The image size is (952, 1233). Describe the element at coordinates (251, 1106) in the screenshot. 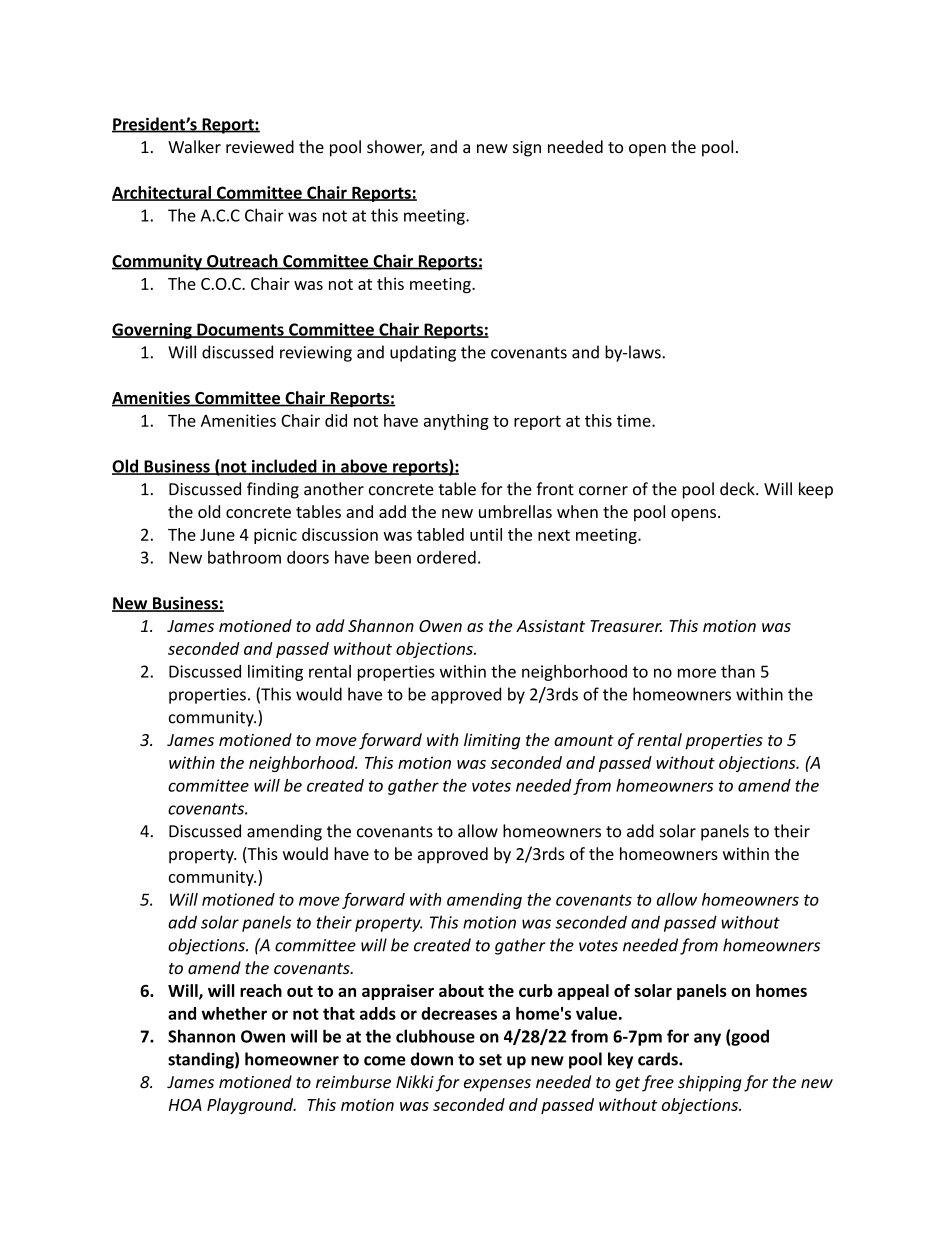

I see `Playground` at that location.
